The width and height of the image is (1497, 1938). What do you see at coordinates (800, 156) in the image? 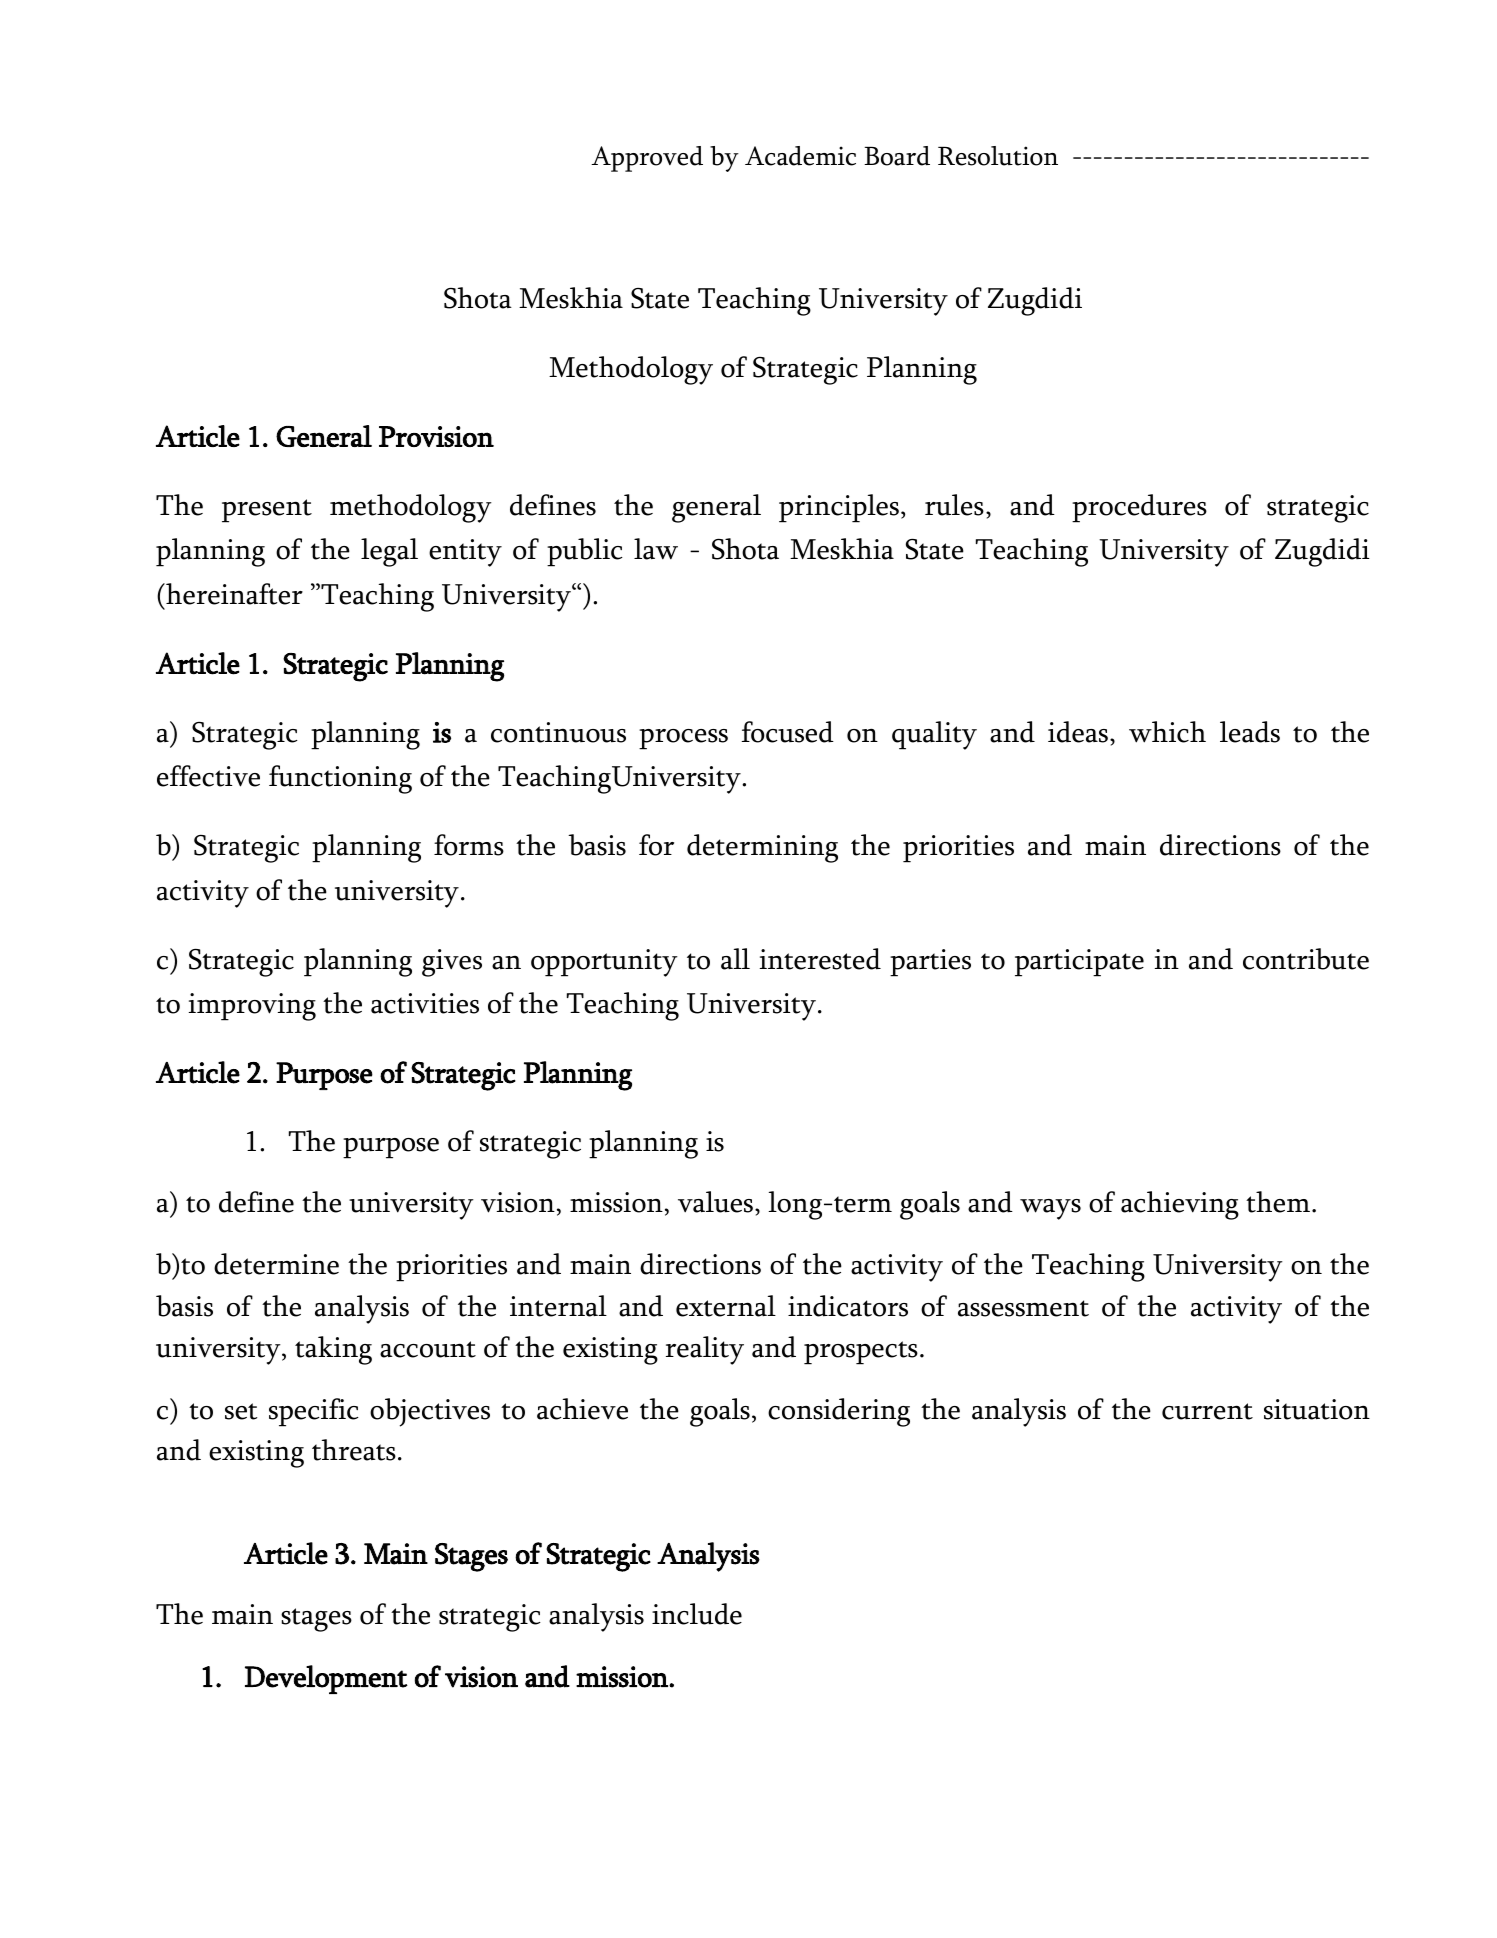
I see `Academic` at bounding box center [800, 156].
